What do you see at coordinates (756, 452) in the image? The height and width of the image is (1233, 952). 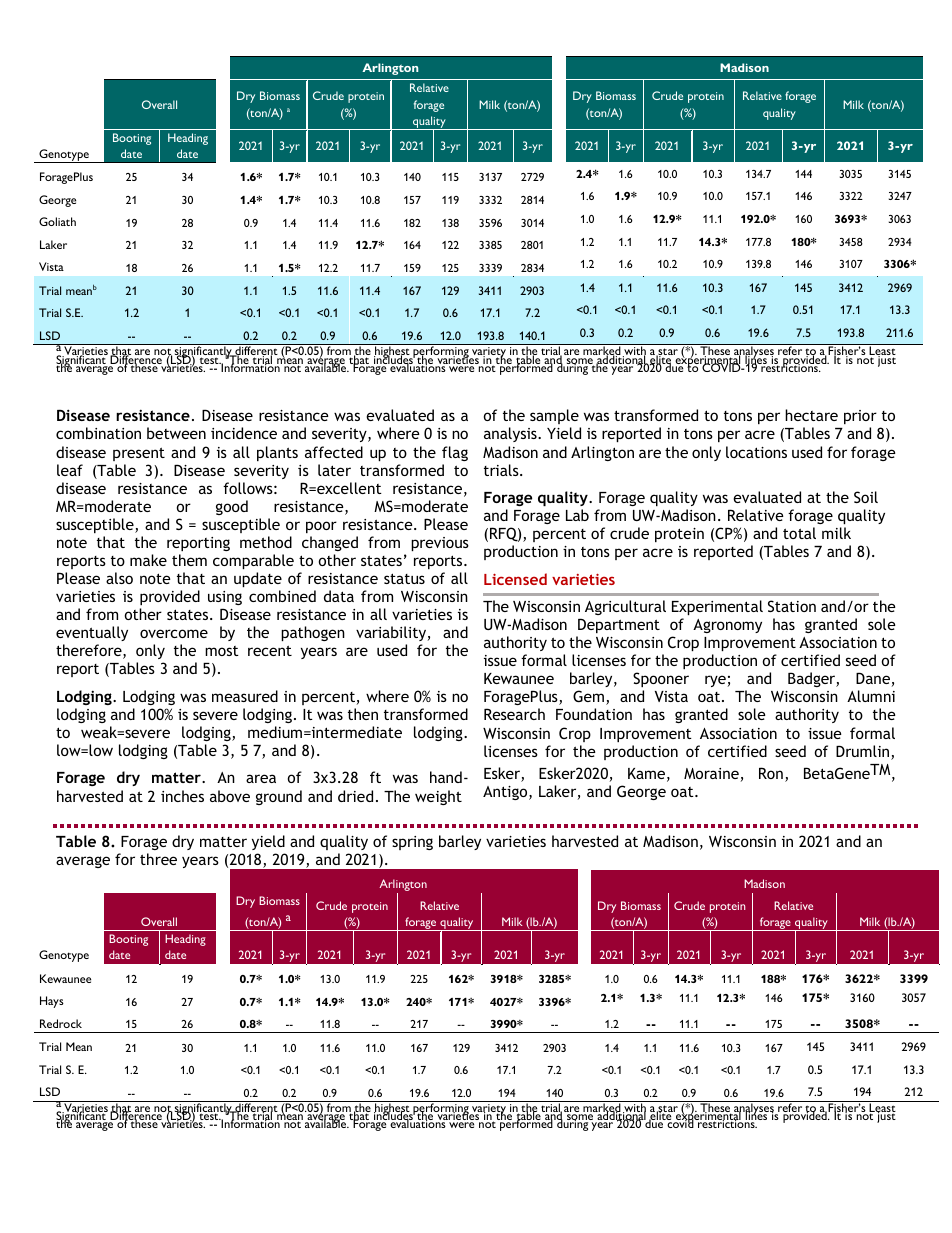 I see `locations` at bounding box center [756, 452].
